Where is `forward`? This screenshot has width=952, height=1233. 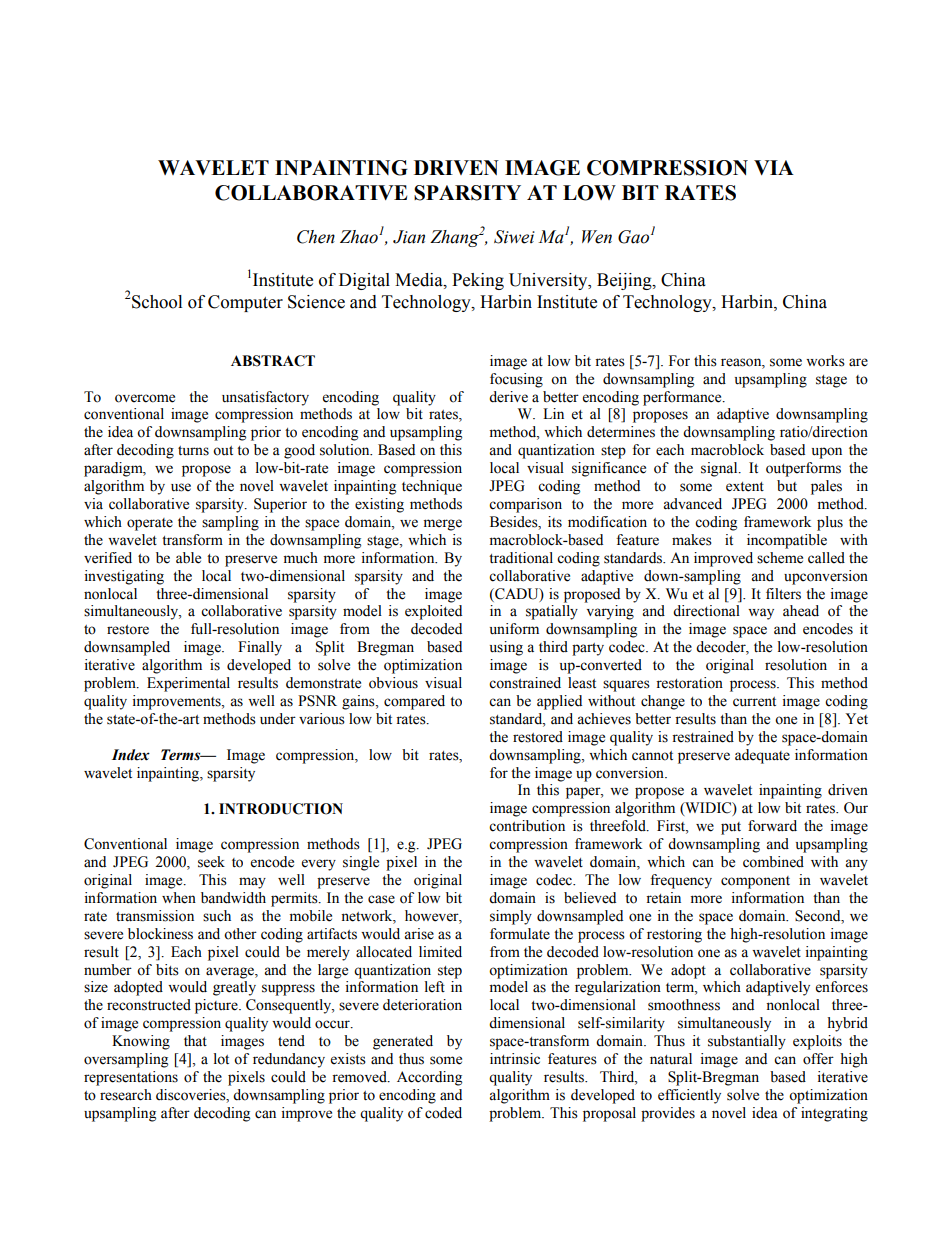
forward is located at coordinates (772, 826).
